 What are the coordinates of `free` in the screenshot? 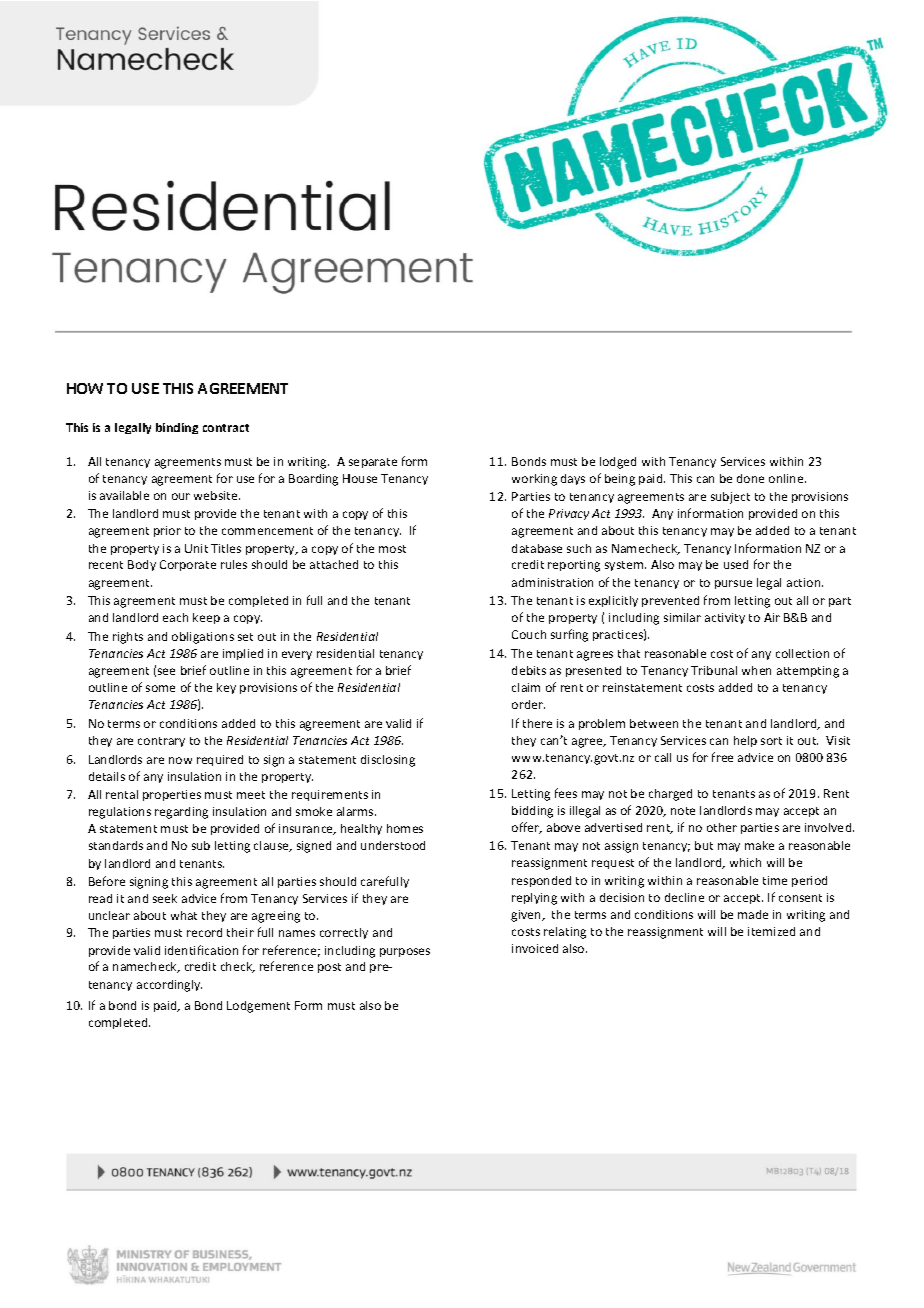 It's located at (722, 757).
